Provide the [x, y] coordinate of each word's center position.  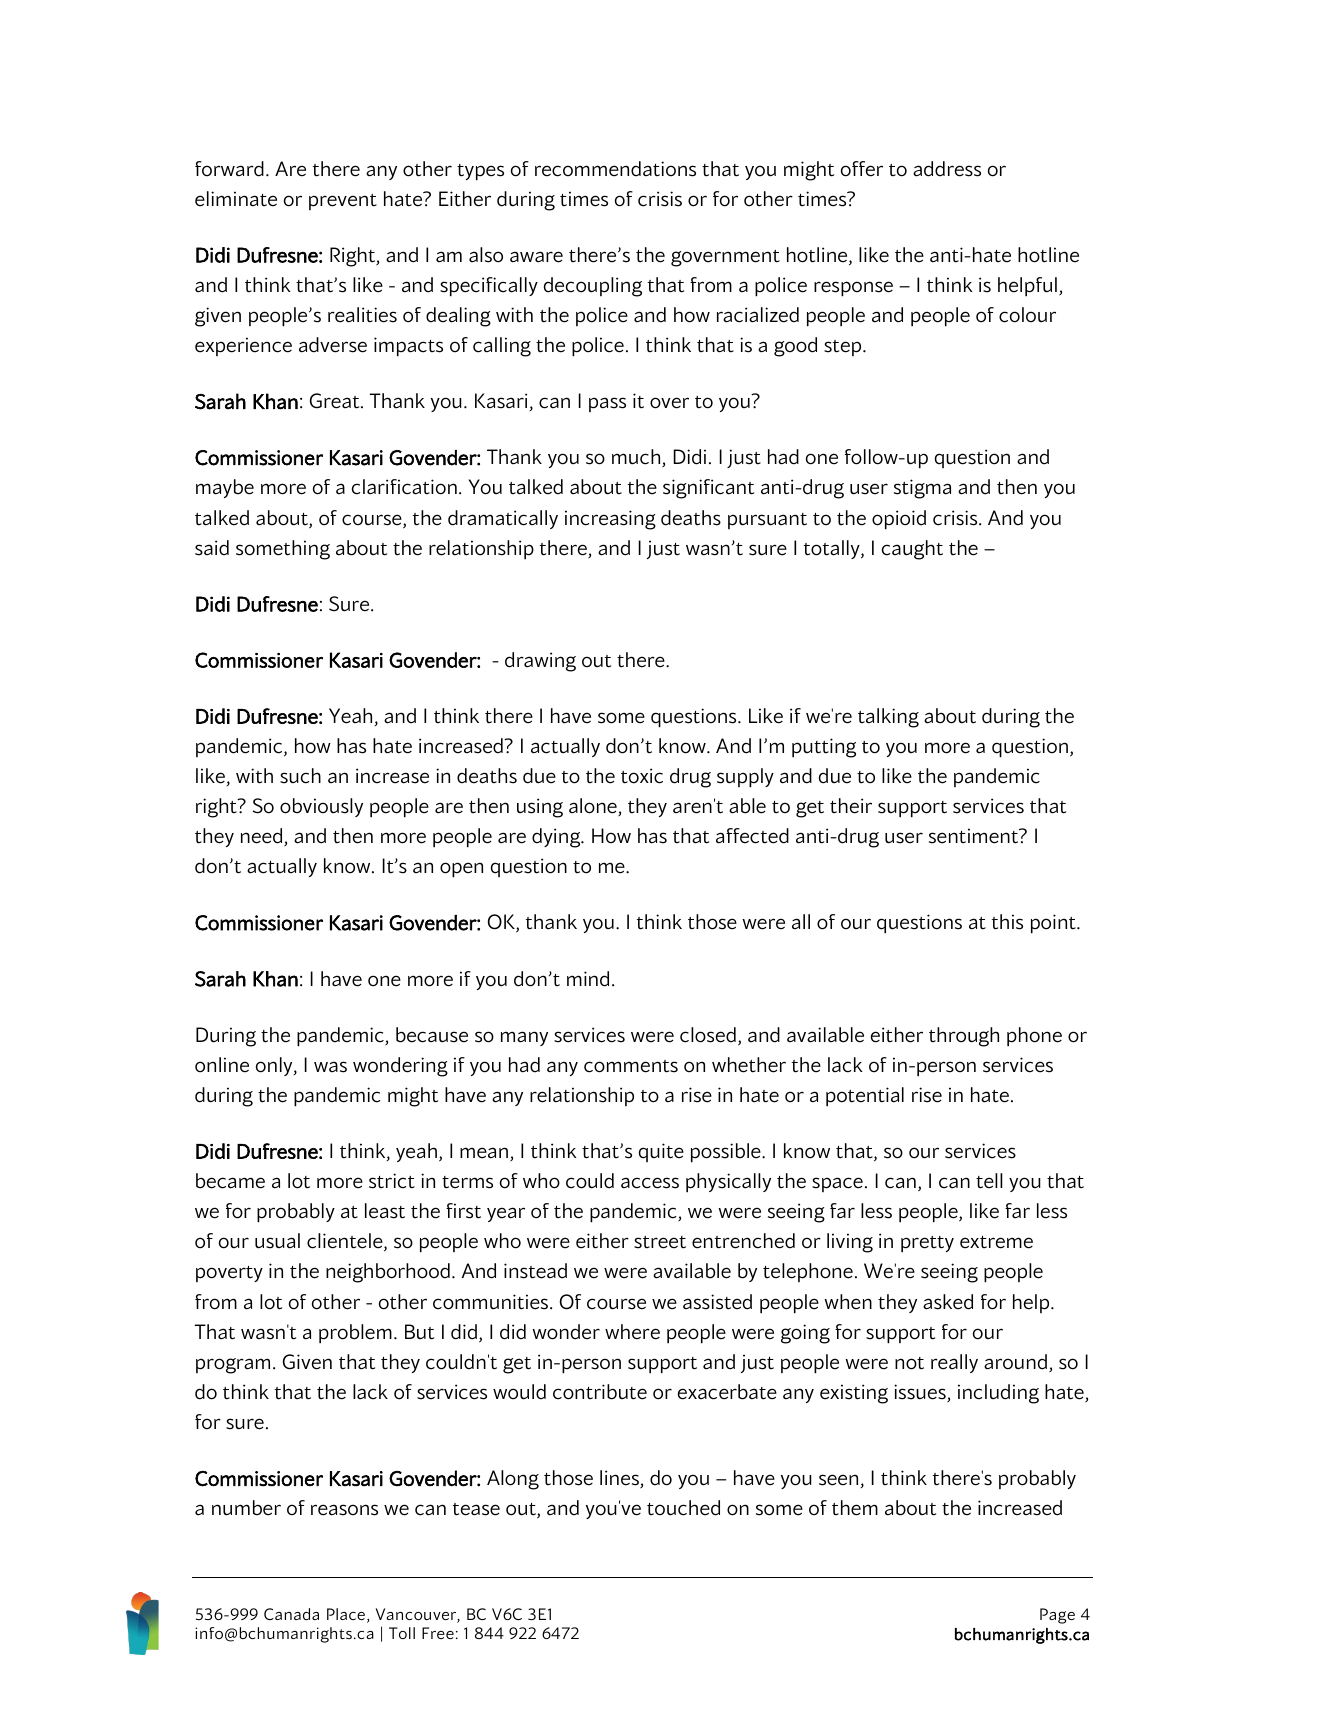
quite [661, 1152]
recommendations [615, 169]
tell [989, 1181]
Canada [291, 1614]
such [300, 776]
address [947, 169]
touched [683, 1508]
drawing [540, 662]
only [275, 1066]
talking [888, 718]
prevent [343, 202]
